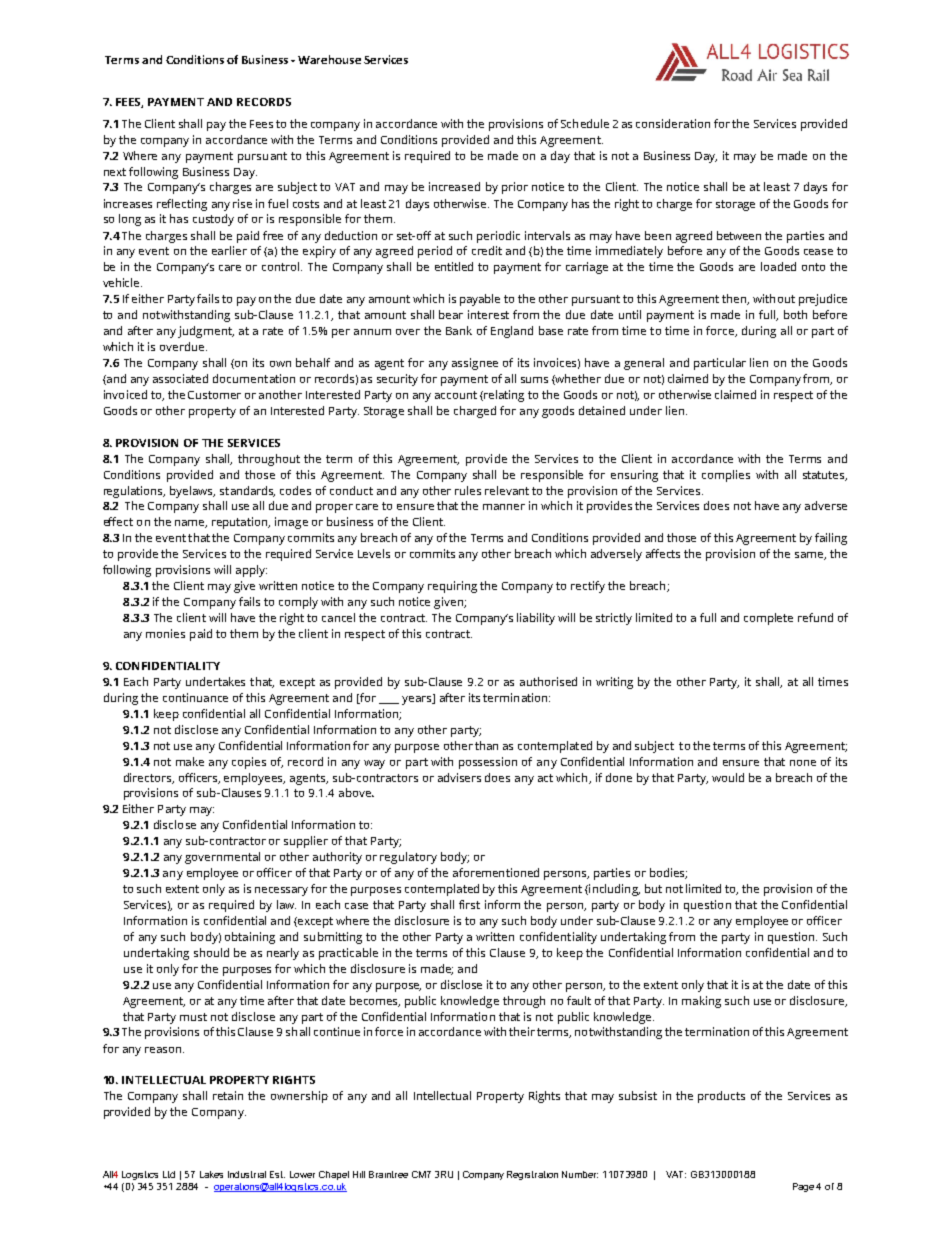  I want to click on Registration, so click(532, 1175).
